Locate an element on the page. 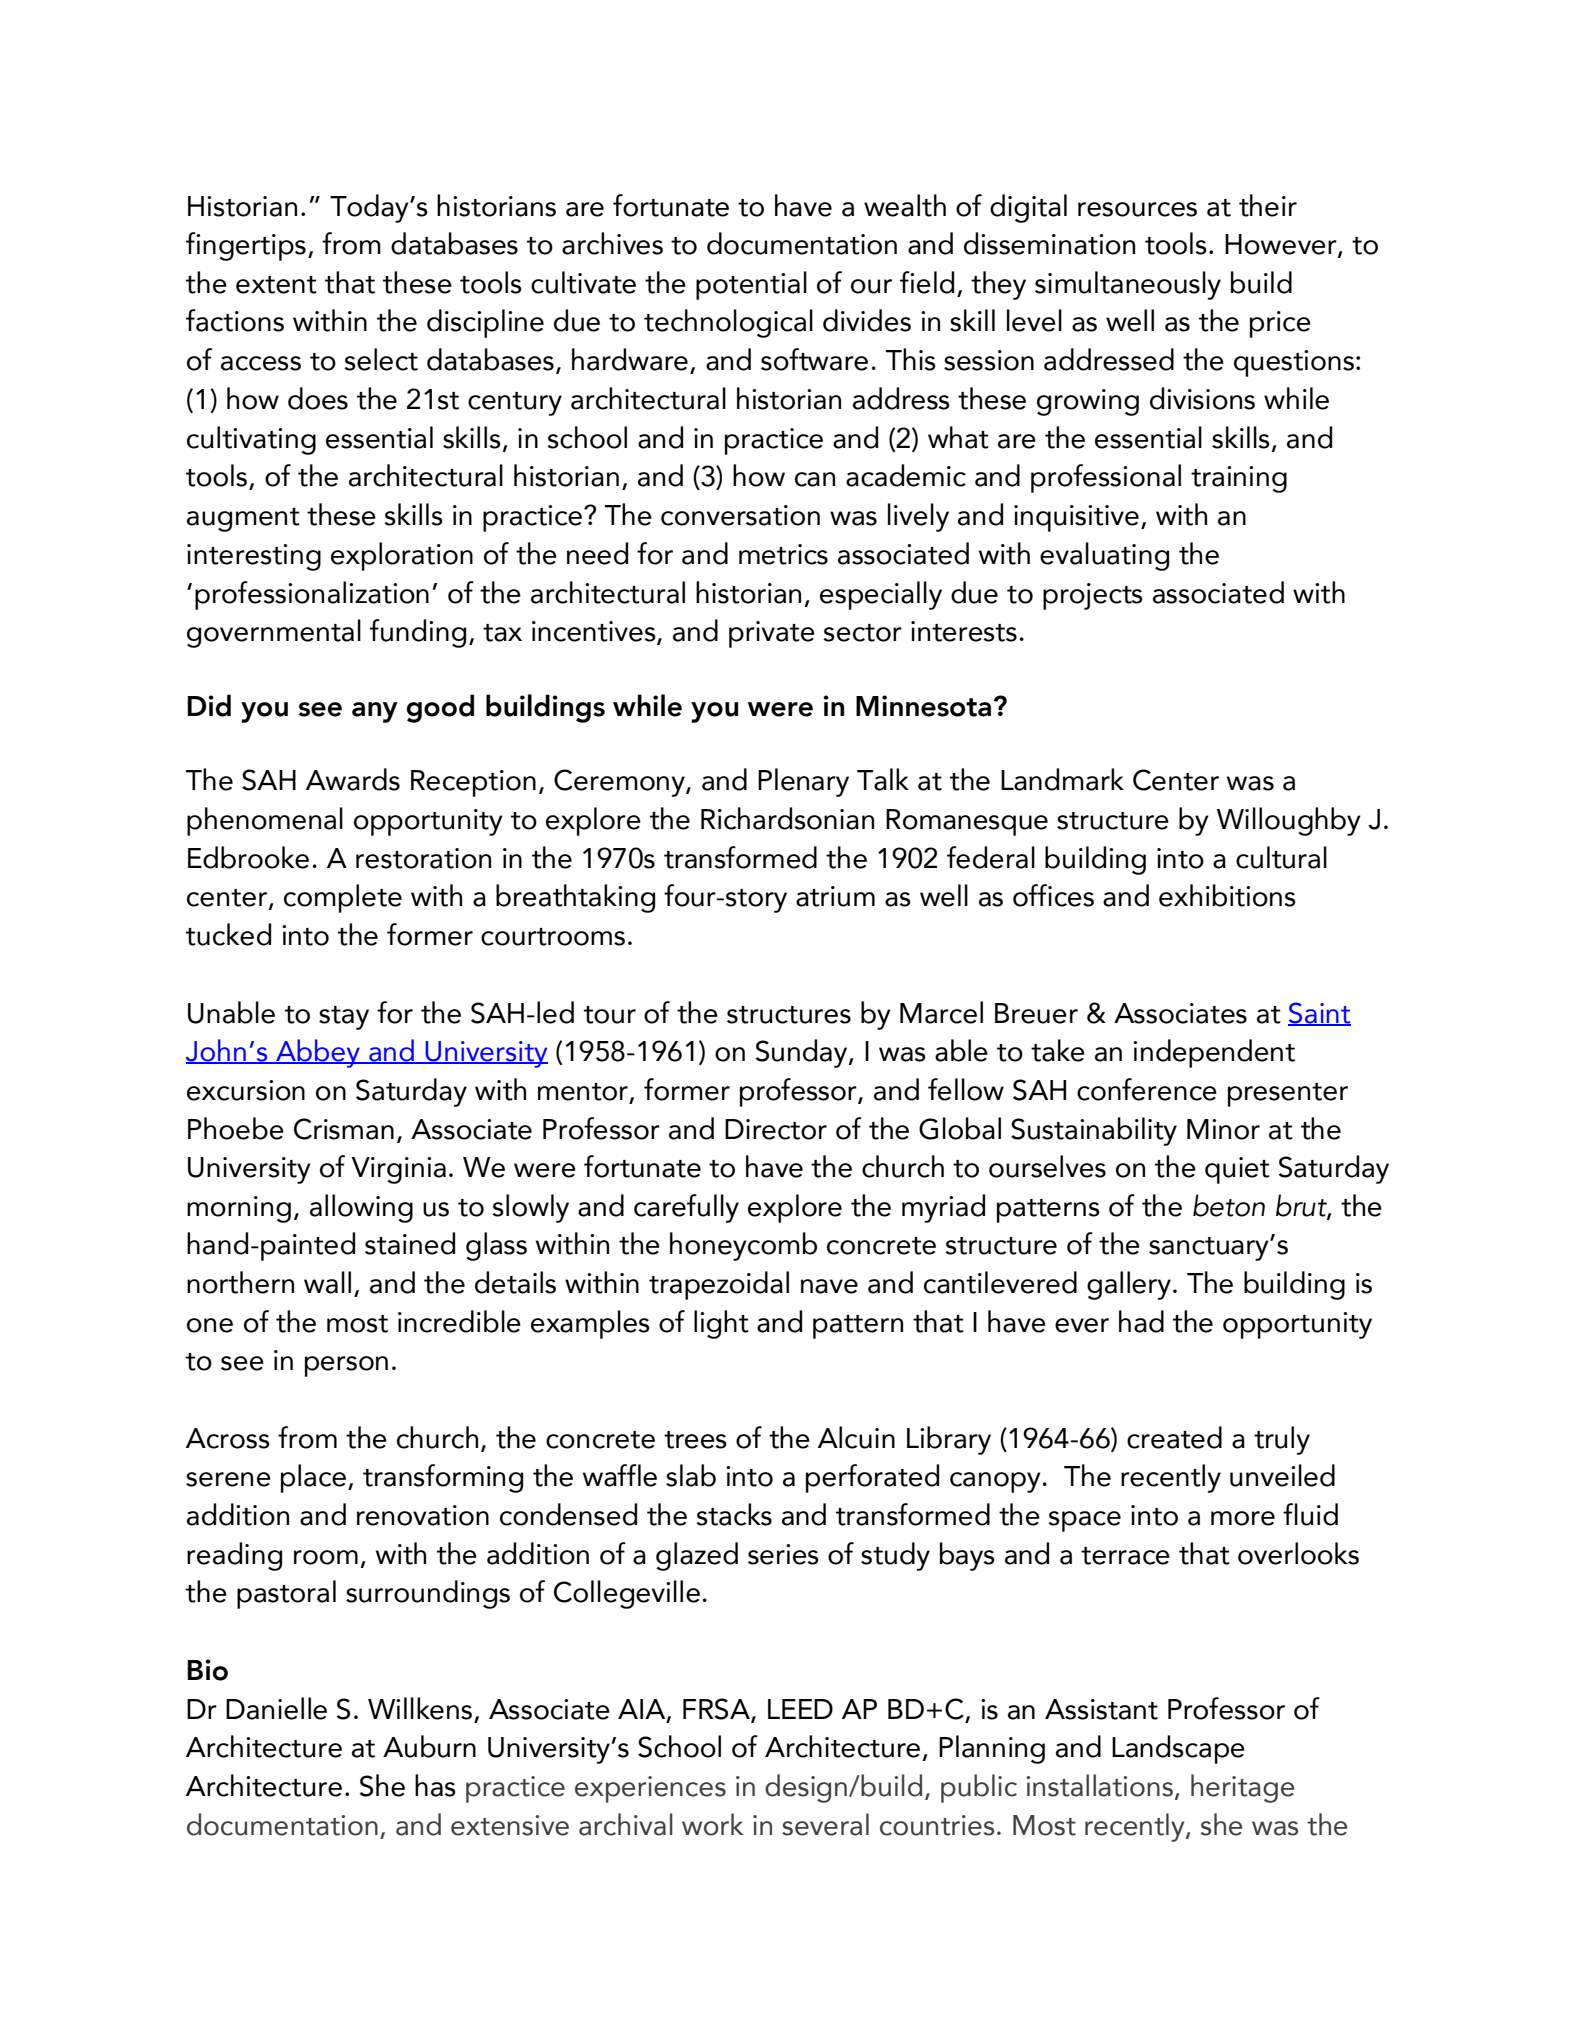 The height and width of the image is (2038, 1575). gallery is located at coordinates (1129, 1285).
